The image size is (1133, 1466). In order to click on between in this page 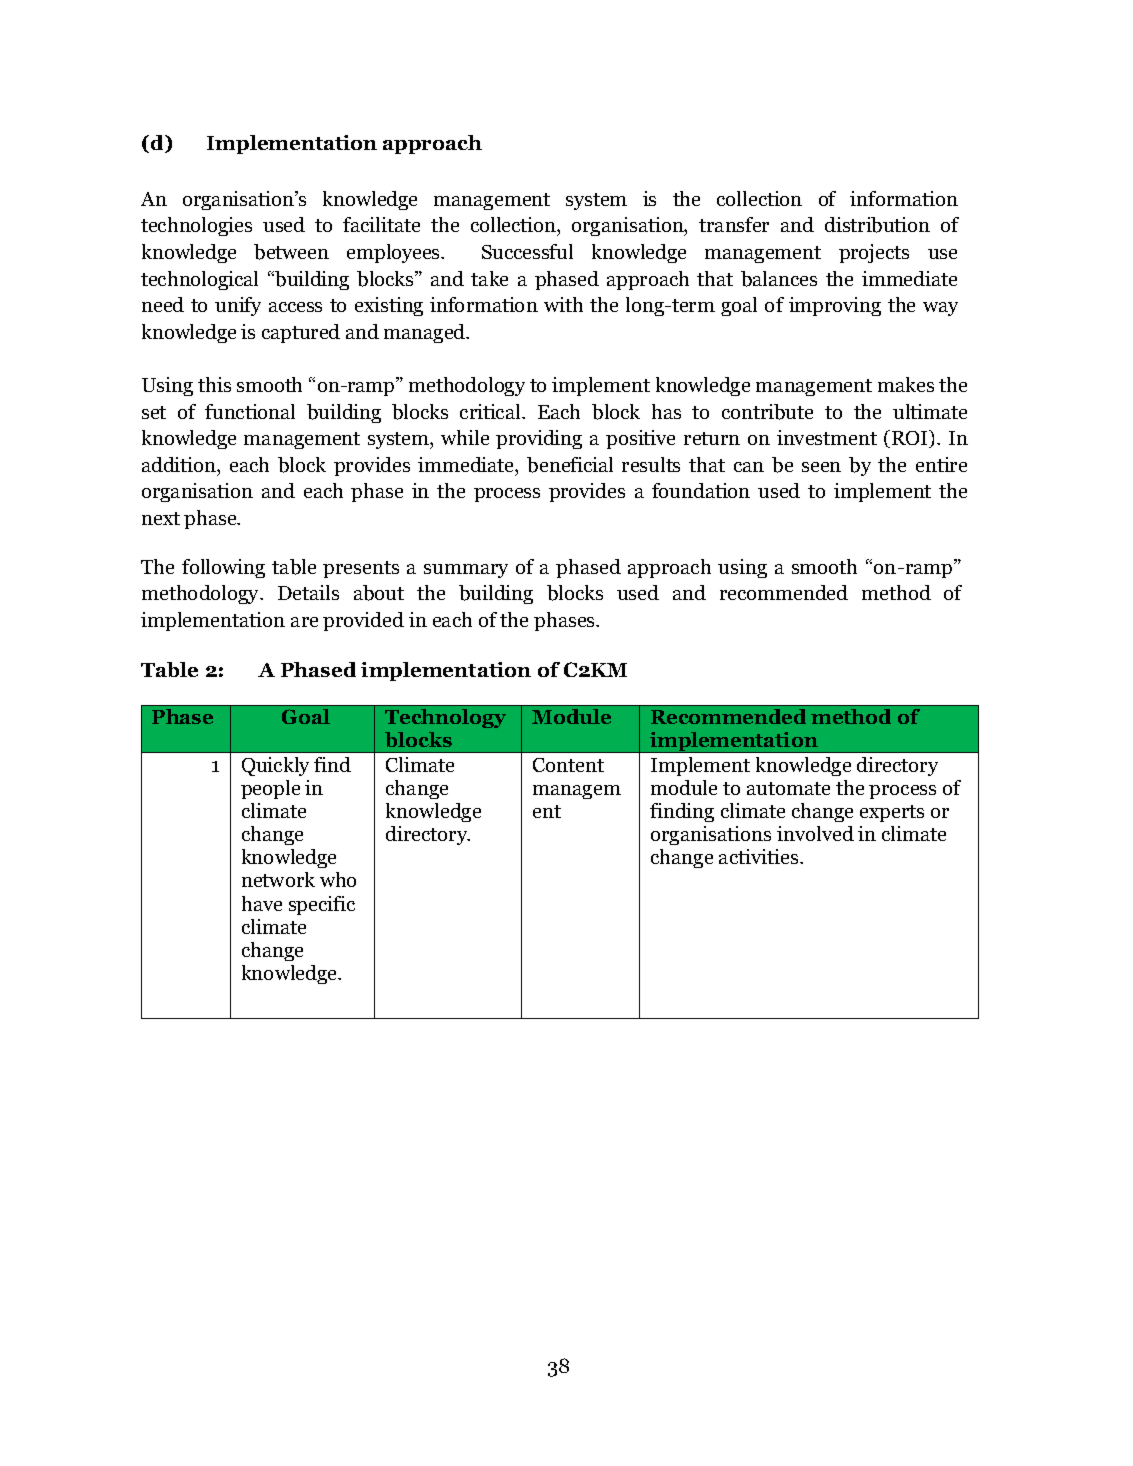, I will do `click(291, 252)`.
